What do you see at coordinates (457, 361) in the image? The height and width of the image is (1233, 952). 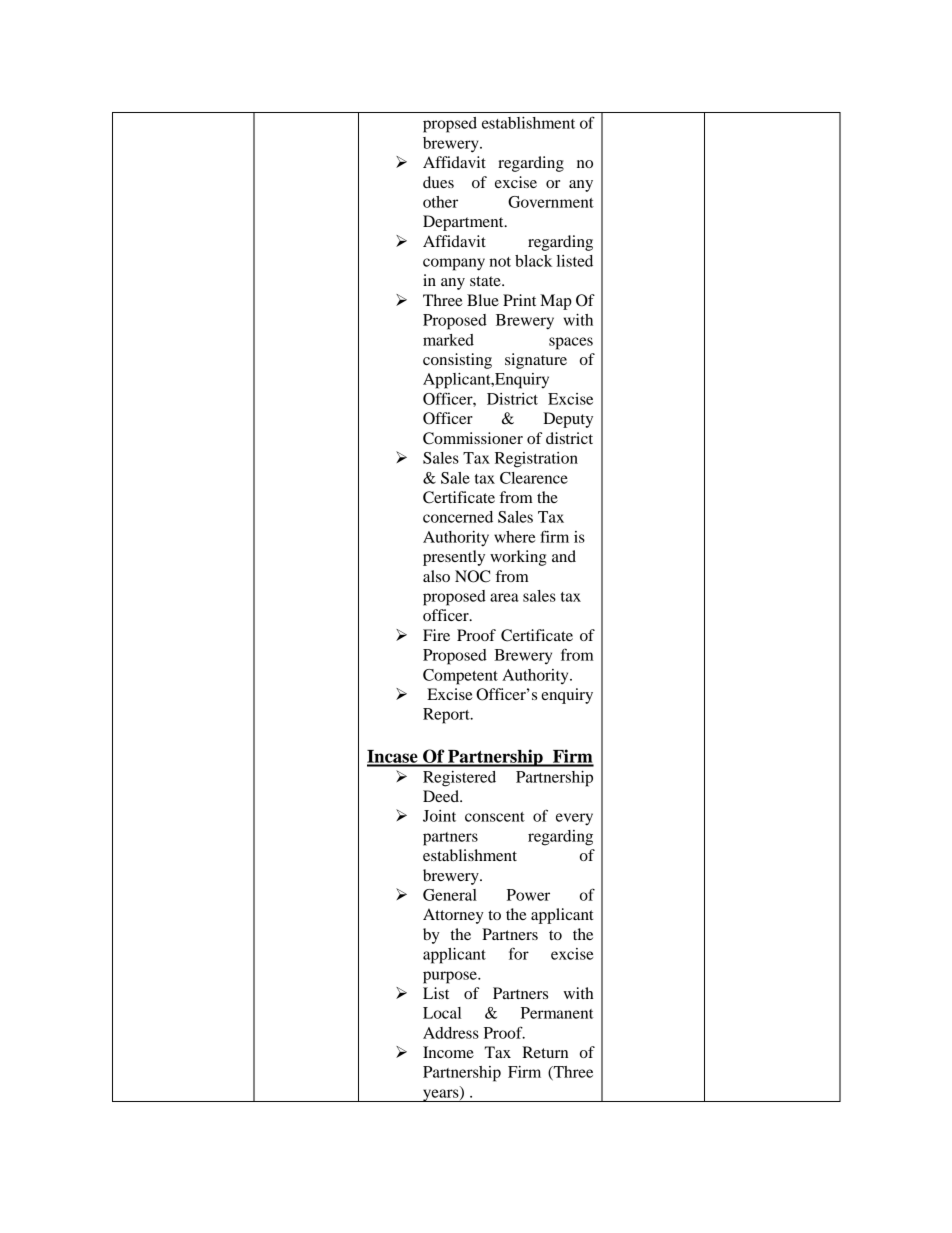 I see `consisting` at bounding box center [457, 361].
